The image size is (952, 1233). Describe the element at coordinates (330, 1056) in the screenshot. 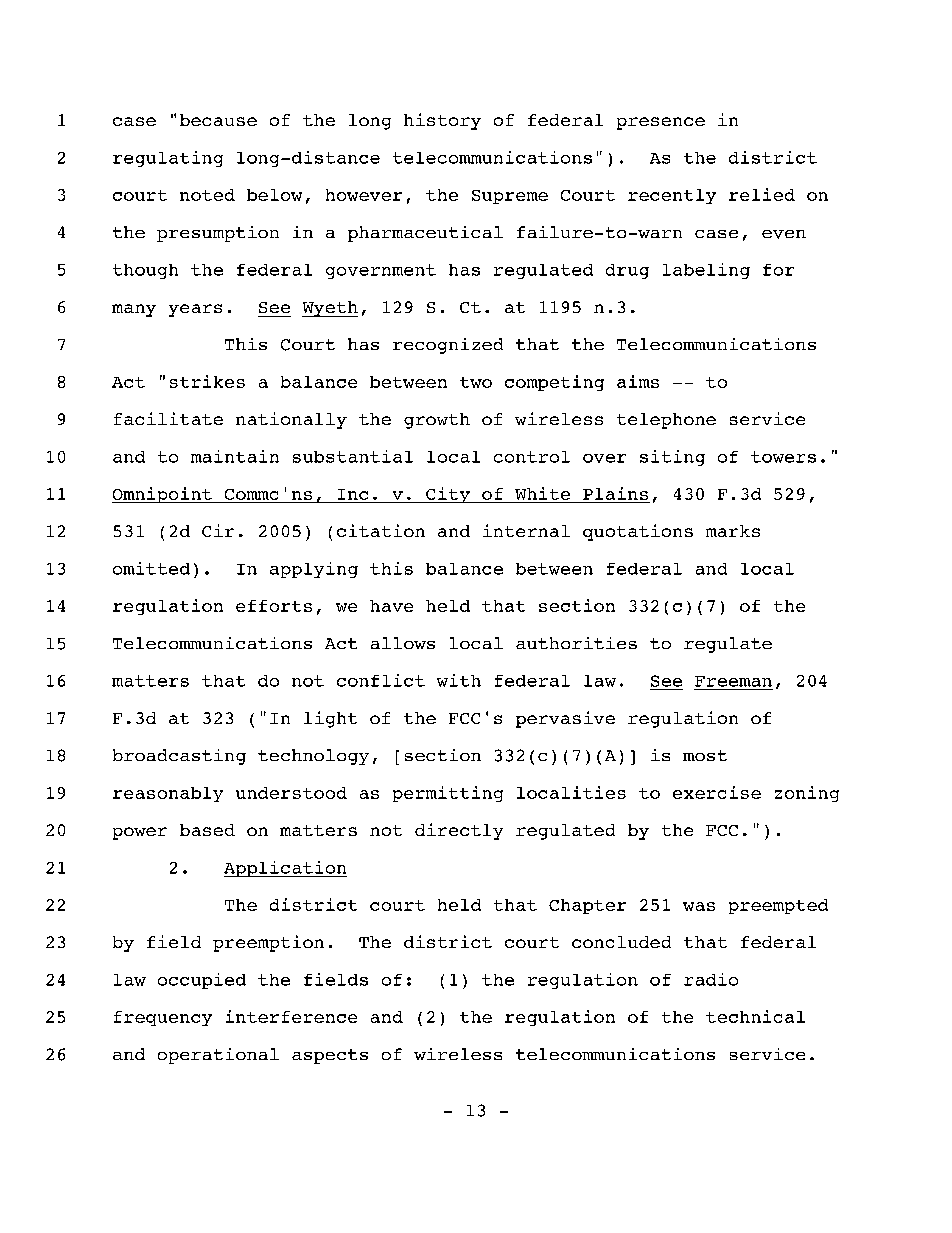

I see `aspects` at that location.
